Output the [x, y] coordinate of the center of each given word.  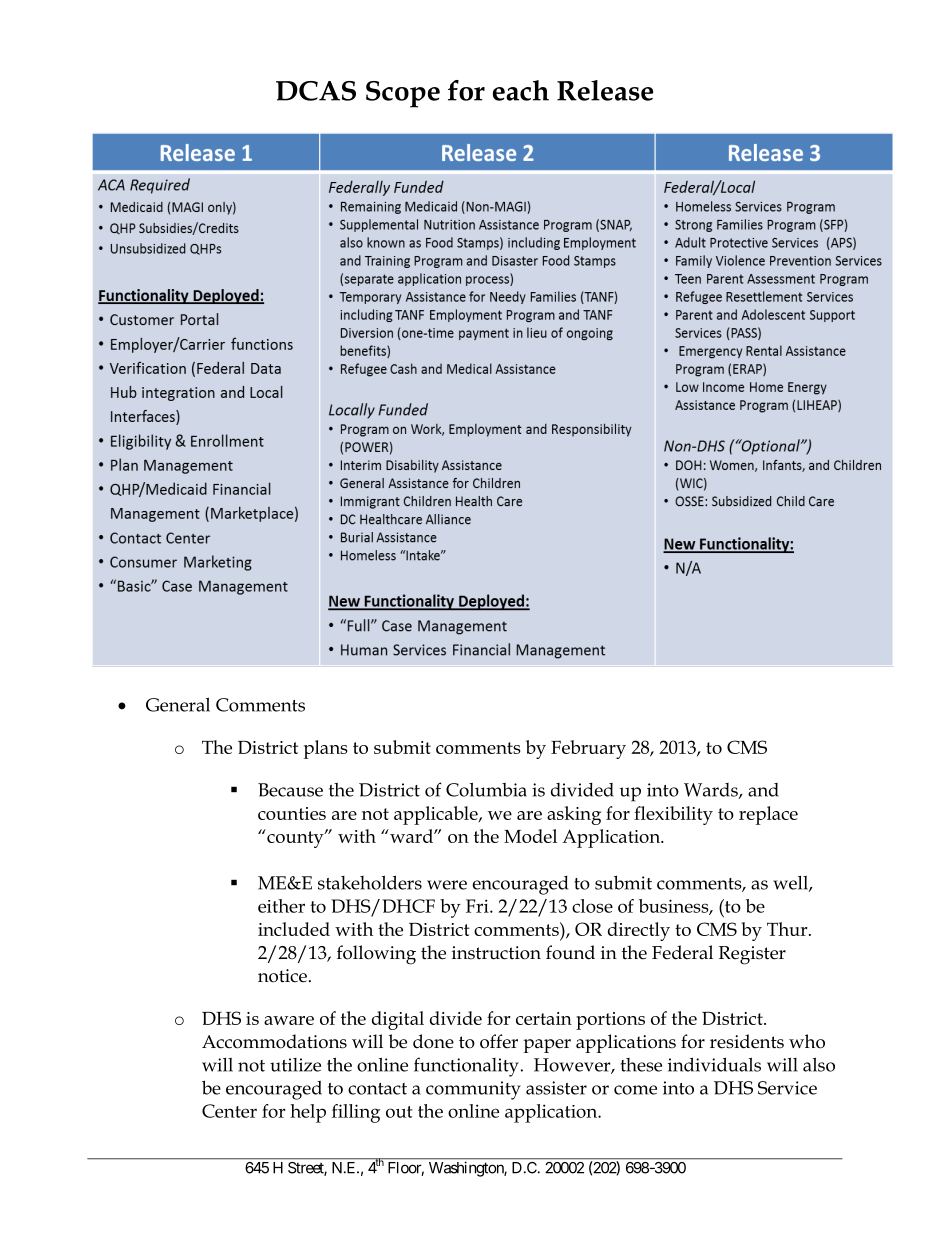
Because [290, 790]
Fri [478, 906]
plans [326, 749]
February [588, 749]
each [521, 90]
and [763, 790]
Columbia [486, 789]
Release [605, 90]
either [281, 906]
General [178, 704]
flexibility [673, 815]
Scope [403, 94]
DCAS [316, 91]
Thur [788, 929]
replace [768, 815]
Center [229, 1111]
